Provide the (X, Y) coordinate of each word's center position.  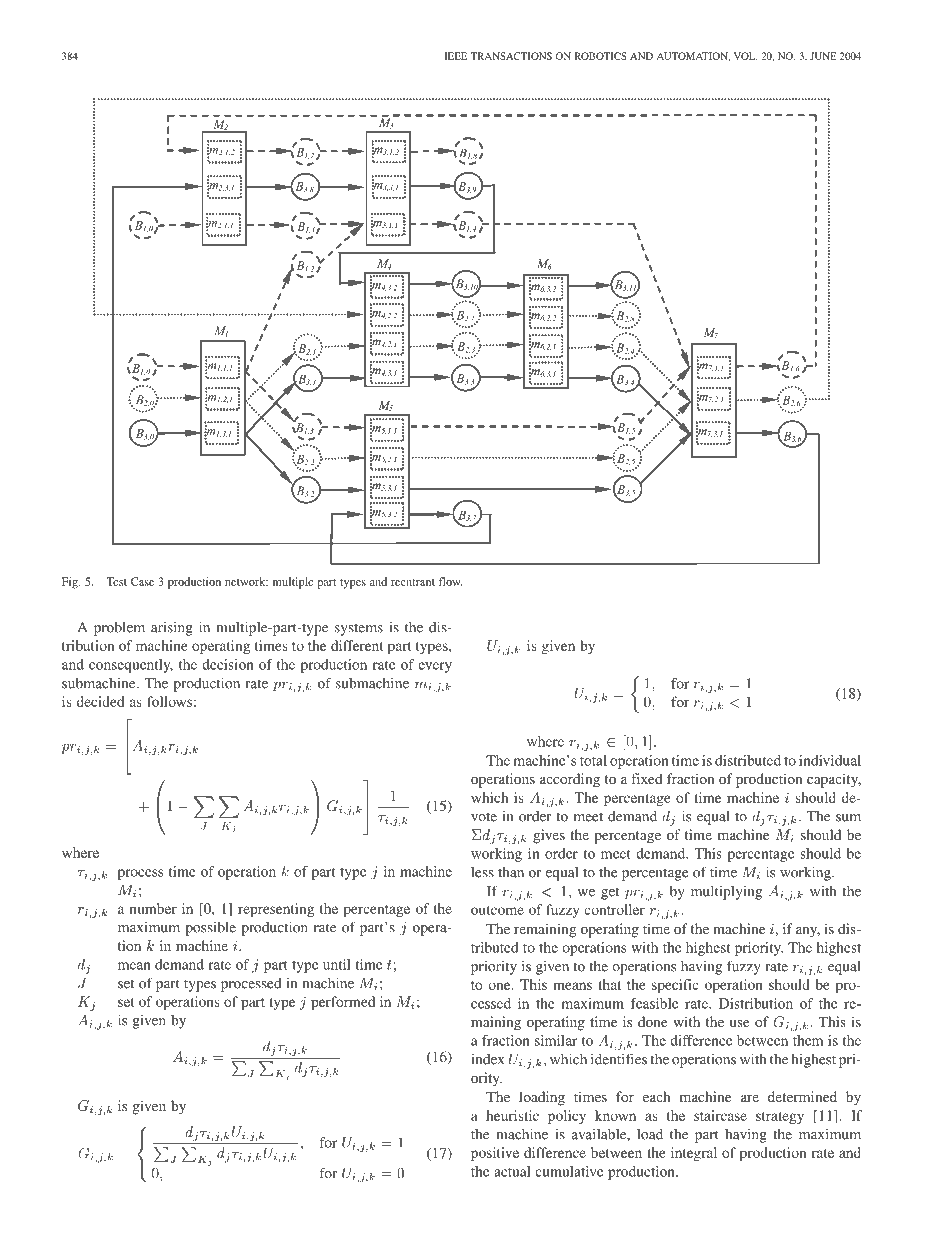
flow (450, 581)
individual (830, 760)
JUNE (823, 56)
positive (495, 1154)
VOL (745, 56)
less (482, 872)
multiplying (726, 892)
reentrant (413, 582)
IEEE (455, 56)
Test (116, 581)
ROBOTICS (601, 56)
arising (172, 628)
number (153, 908)
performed (343, 1003)
